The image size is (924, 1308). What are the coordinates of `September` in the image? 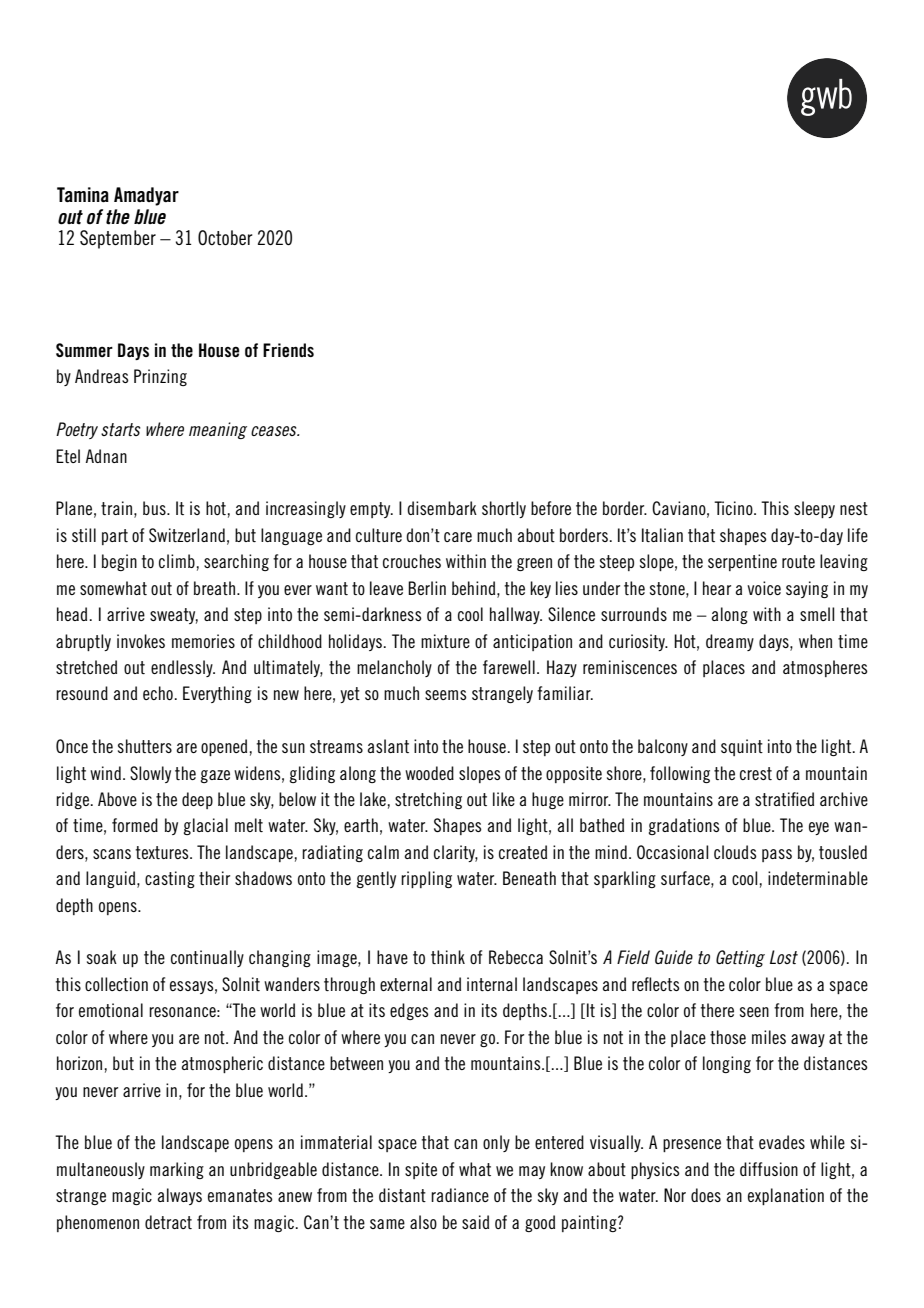 It's located at (118, 239).
